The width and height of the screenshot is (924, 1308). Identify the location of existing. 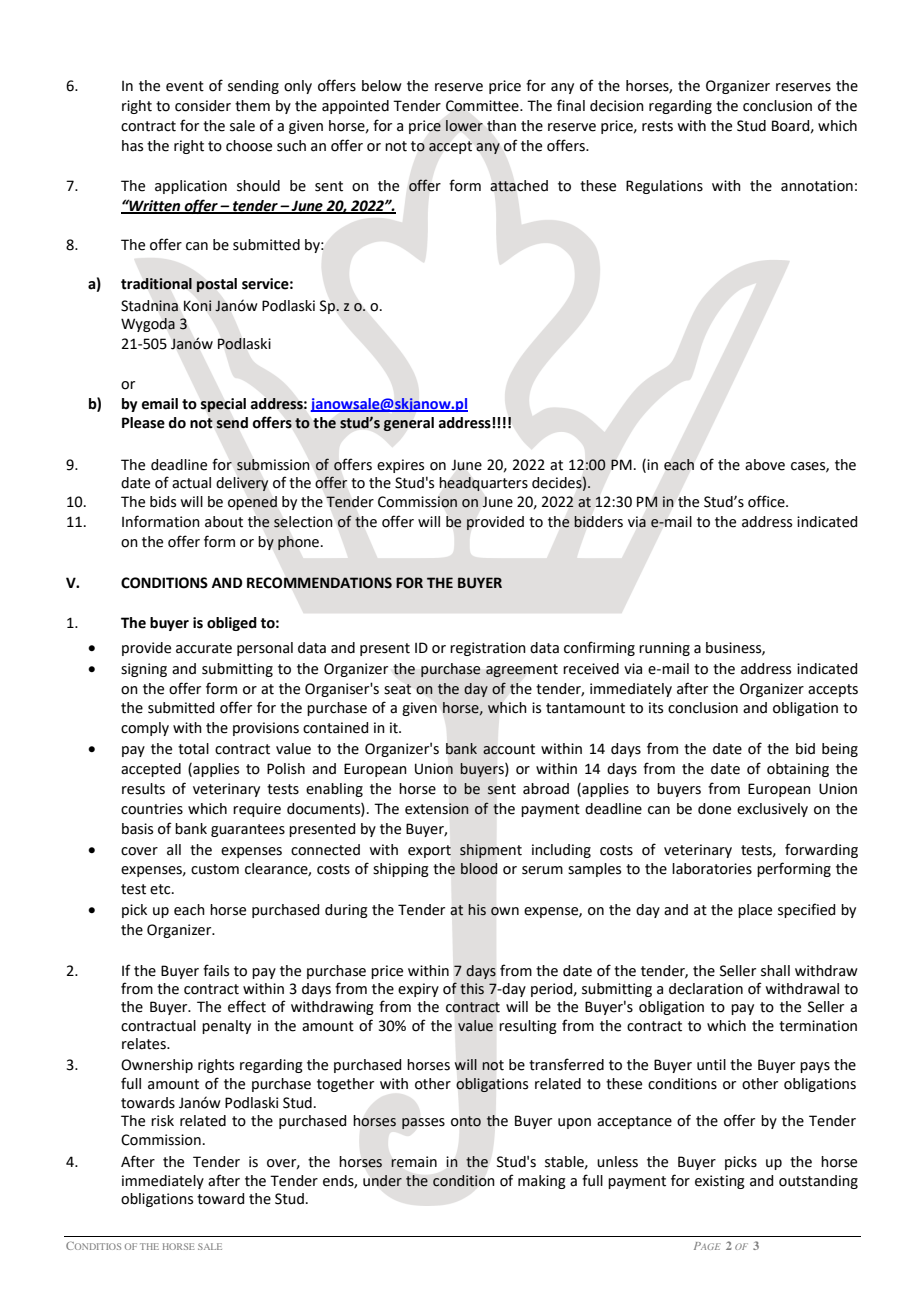
(720, 1182).
